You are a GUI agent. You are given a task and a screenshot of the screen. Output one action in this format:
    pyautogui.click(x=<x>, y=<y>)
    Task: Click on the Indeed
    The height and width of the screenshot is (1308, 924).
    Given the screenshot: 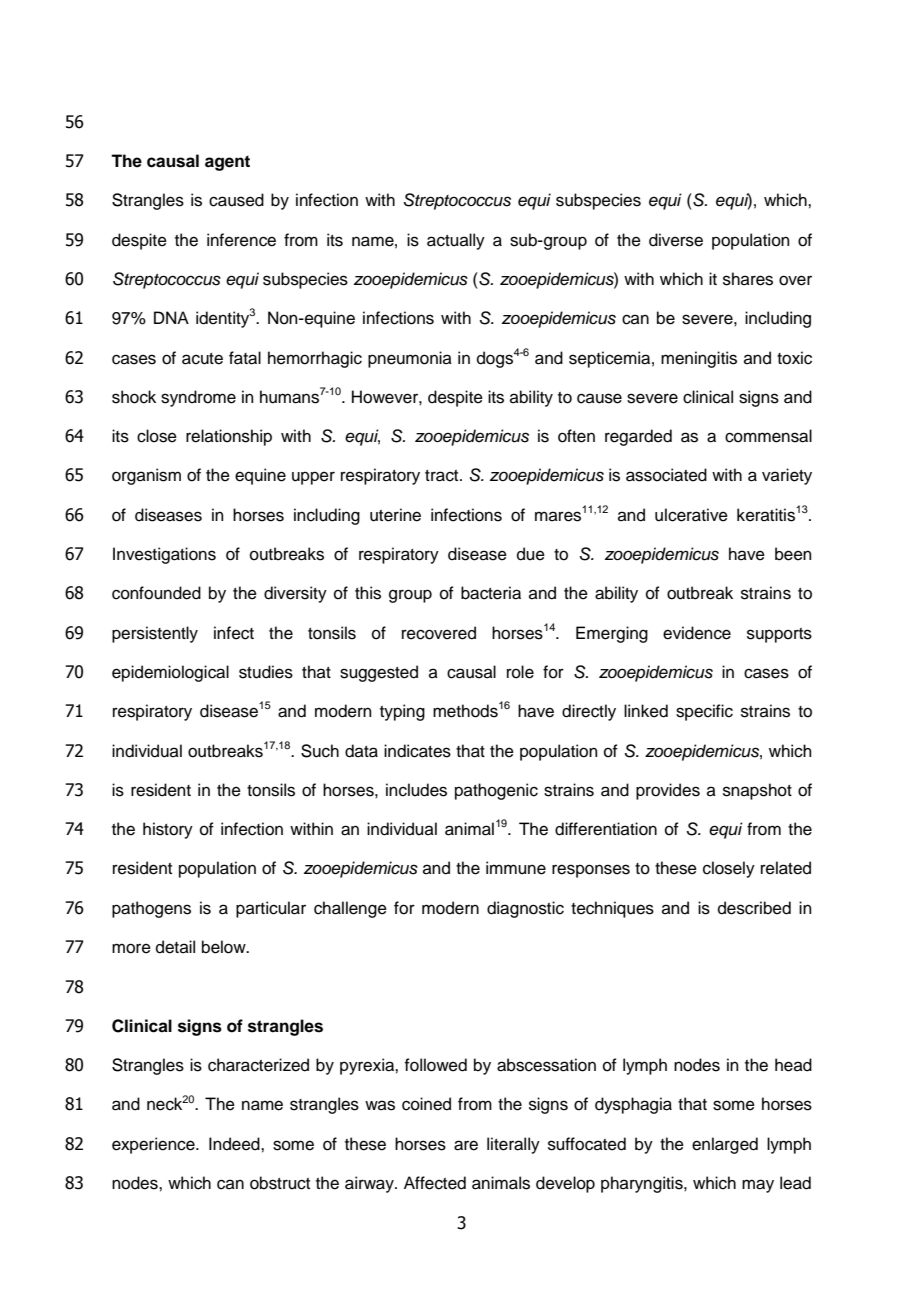 What is the action you would take?
    pyautogui.click(x=235, y=1144)
